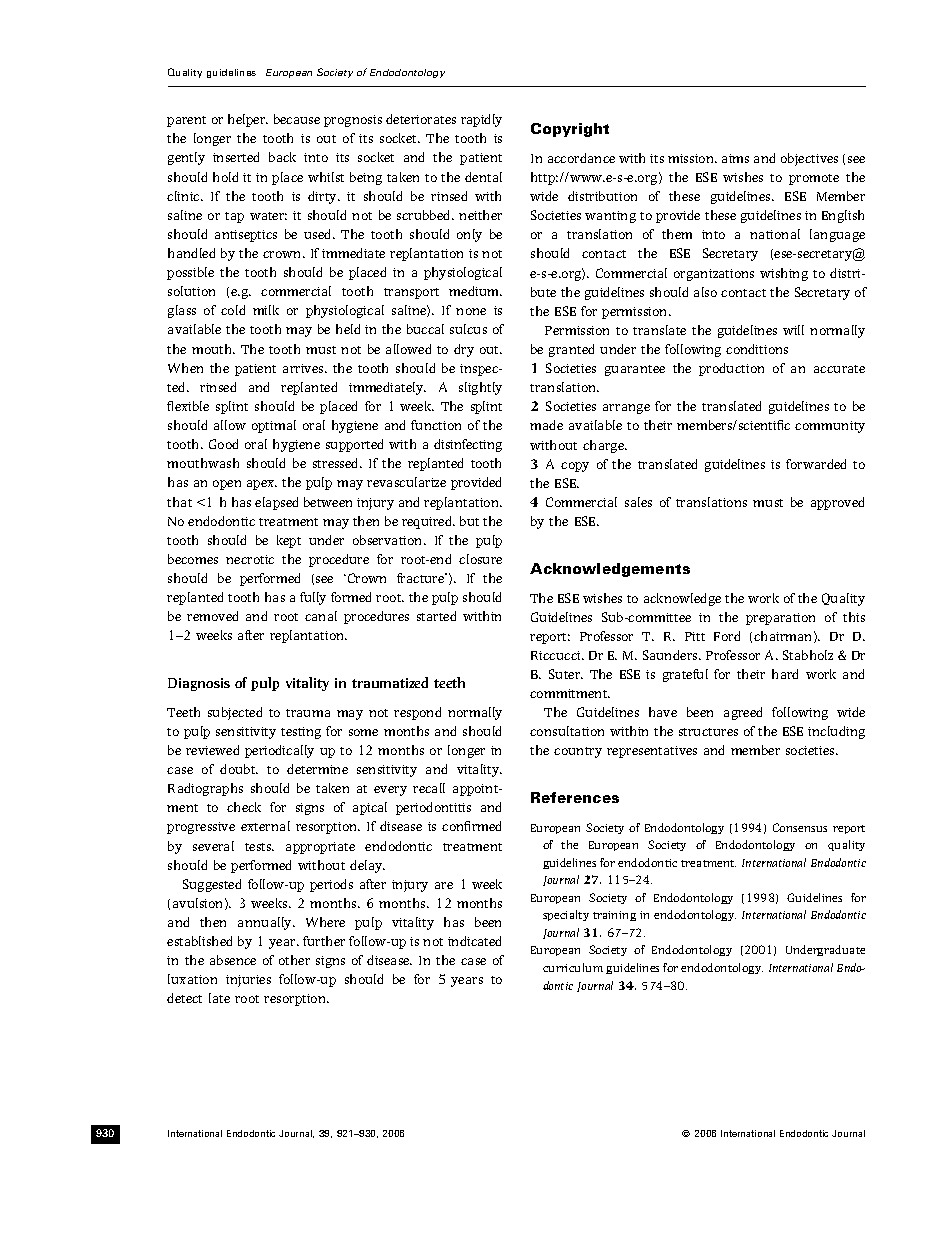  I want to click on curriculum, so click(573, 967).
